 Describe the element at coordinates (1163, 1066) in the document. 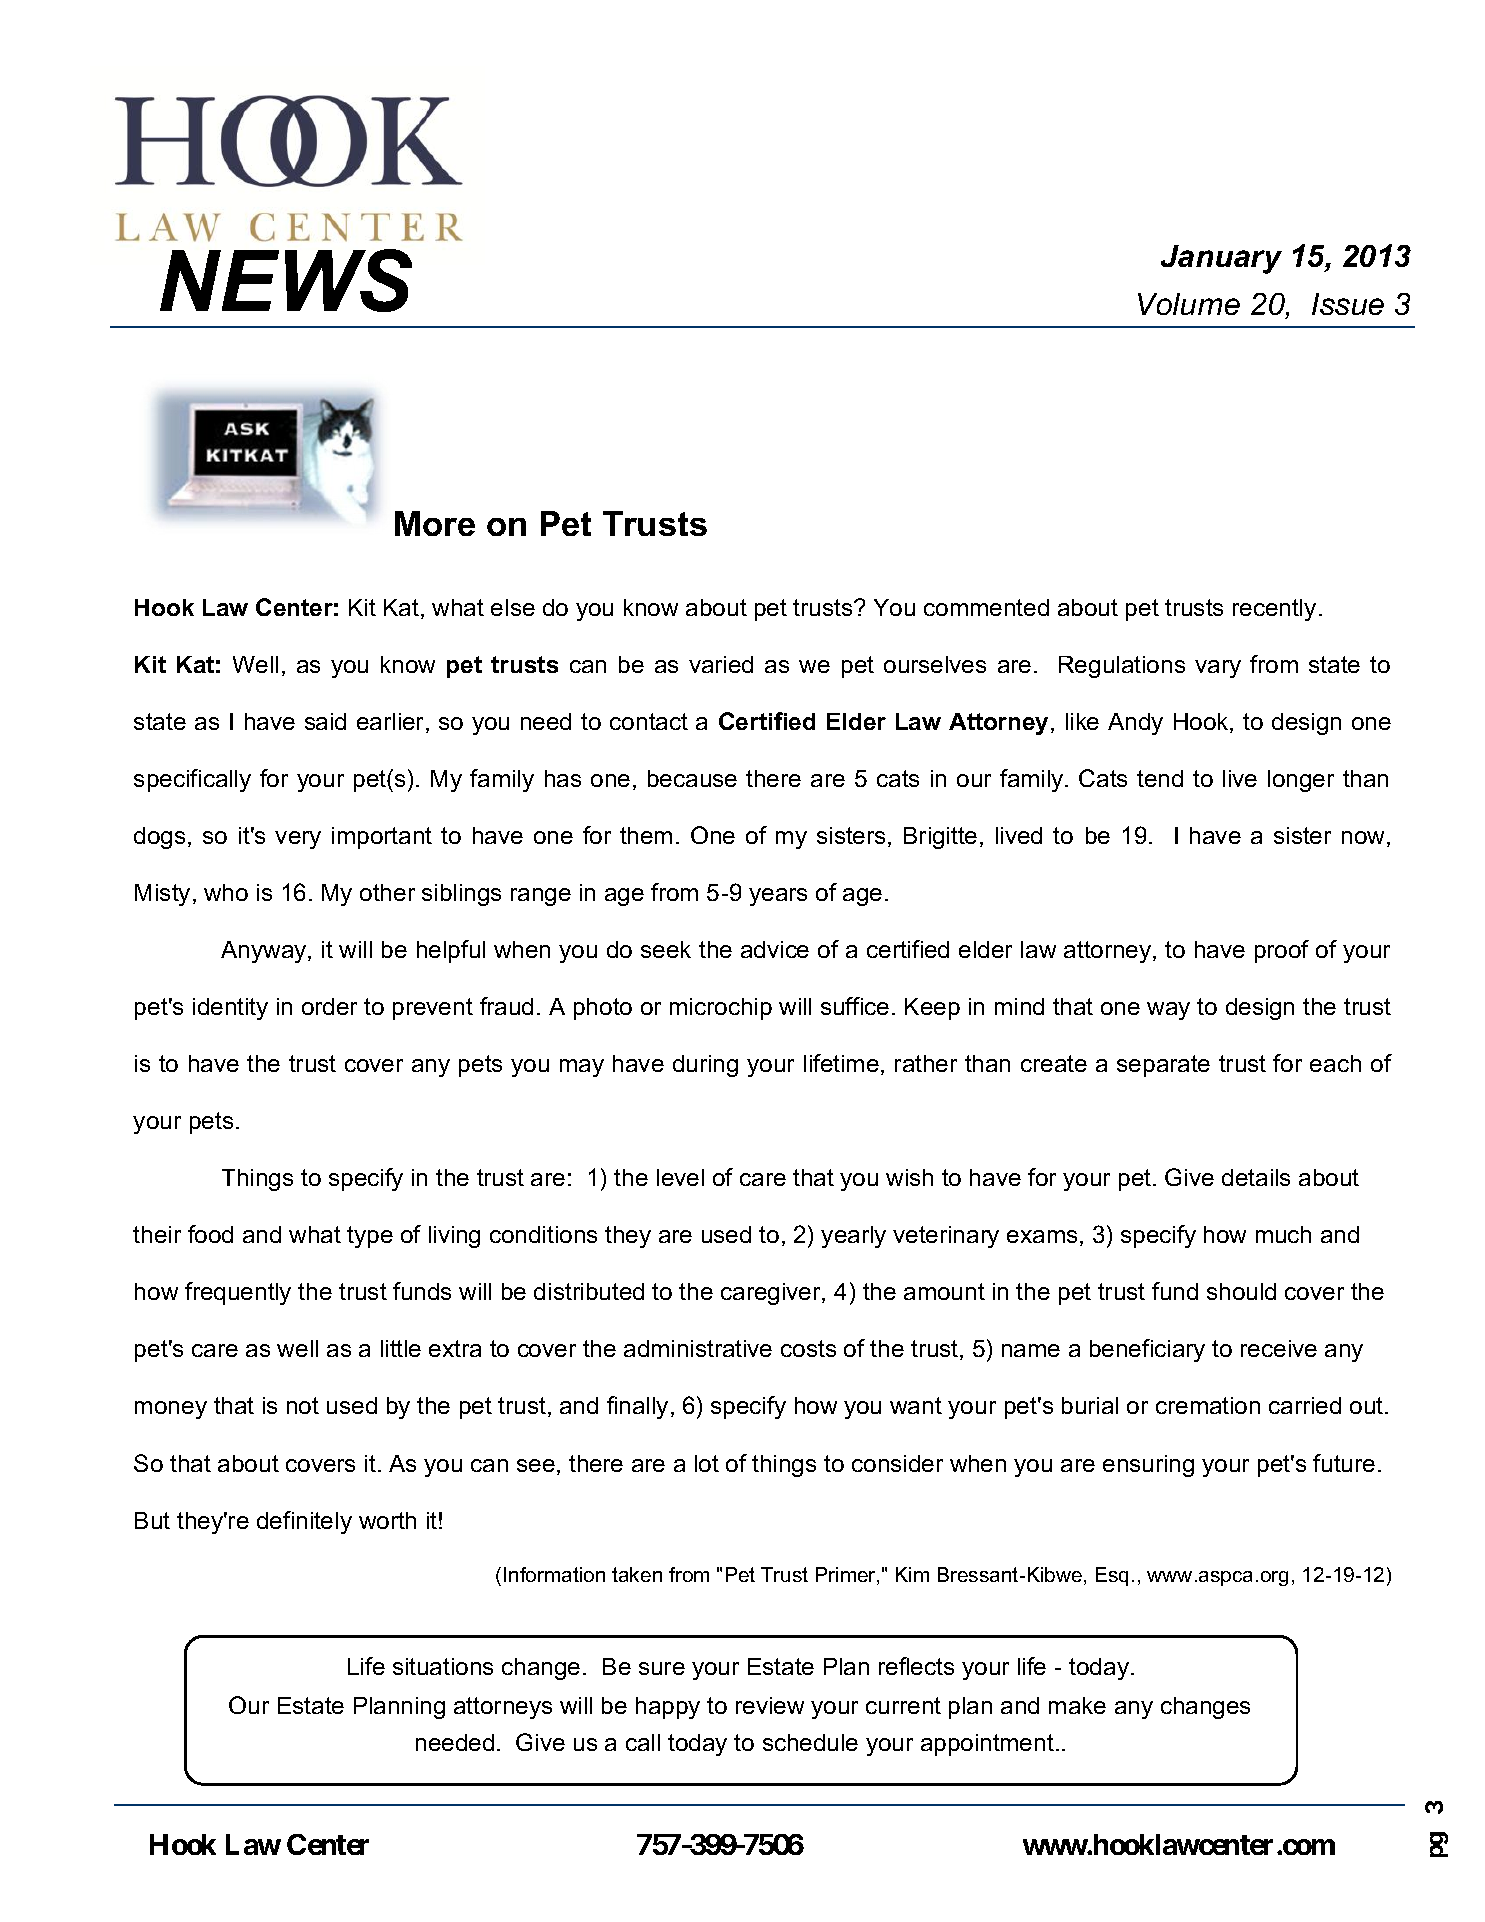

I see `separate` at that location.
